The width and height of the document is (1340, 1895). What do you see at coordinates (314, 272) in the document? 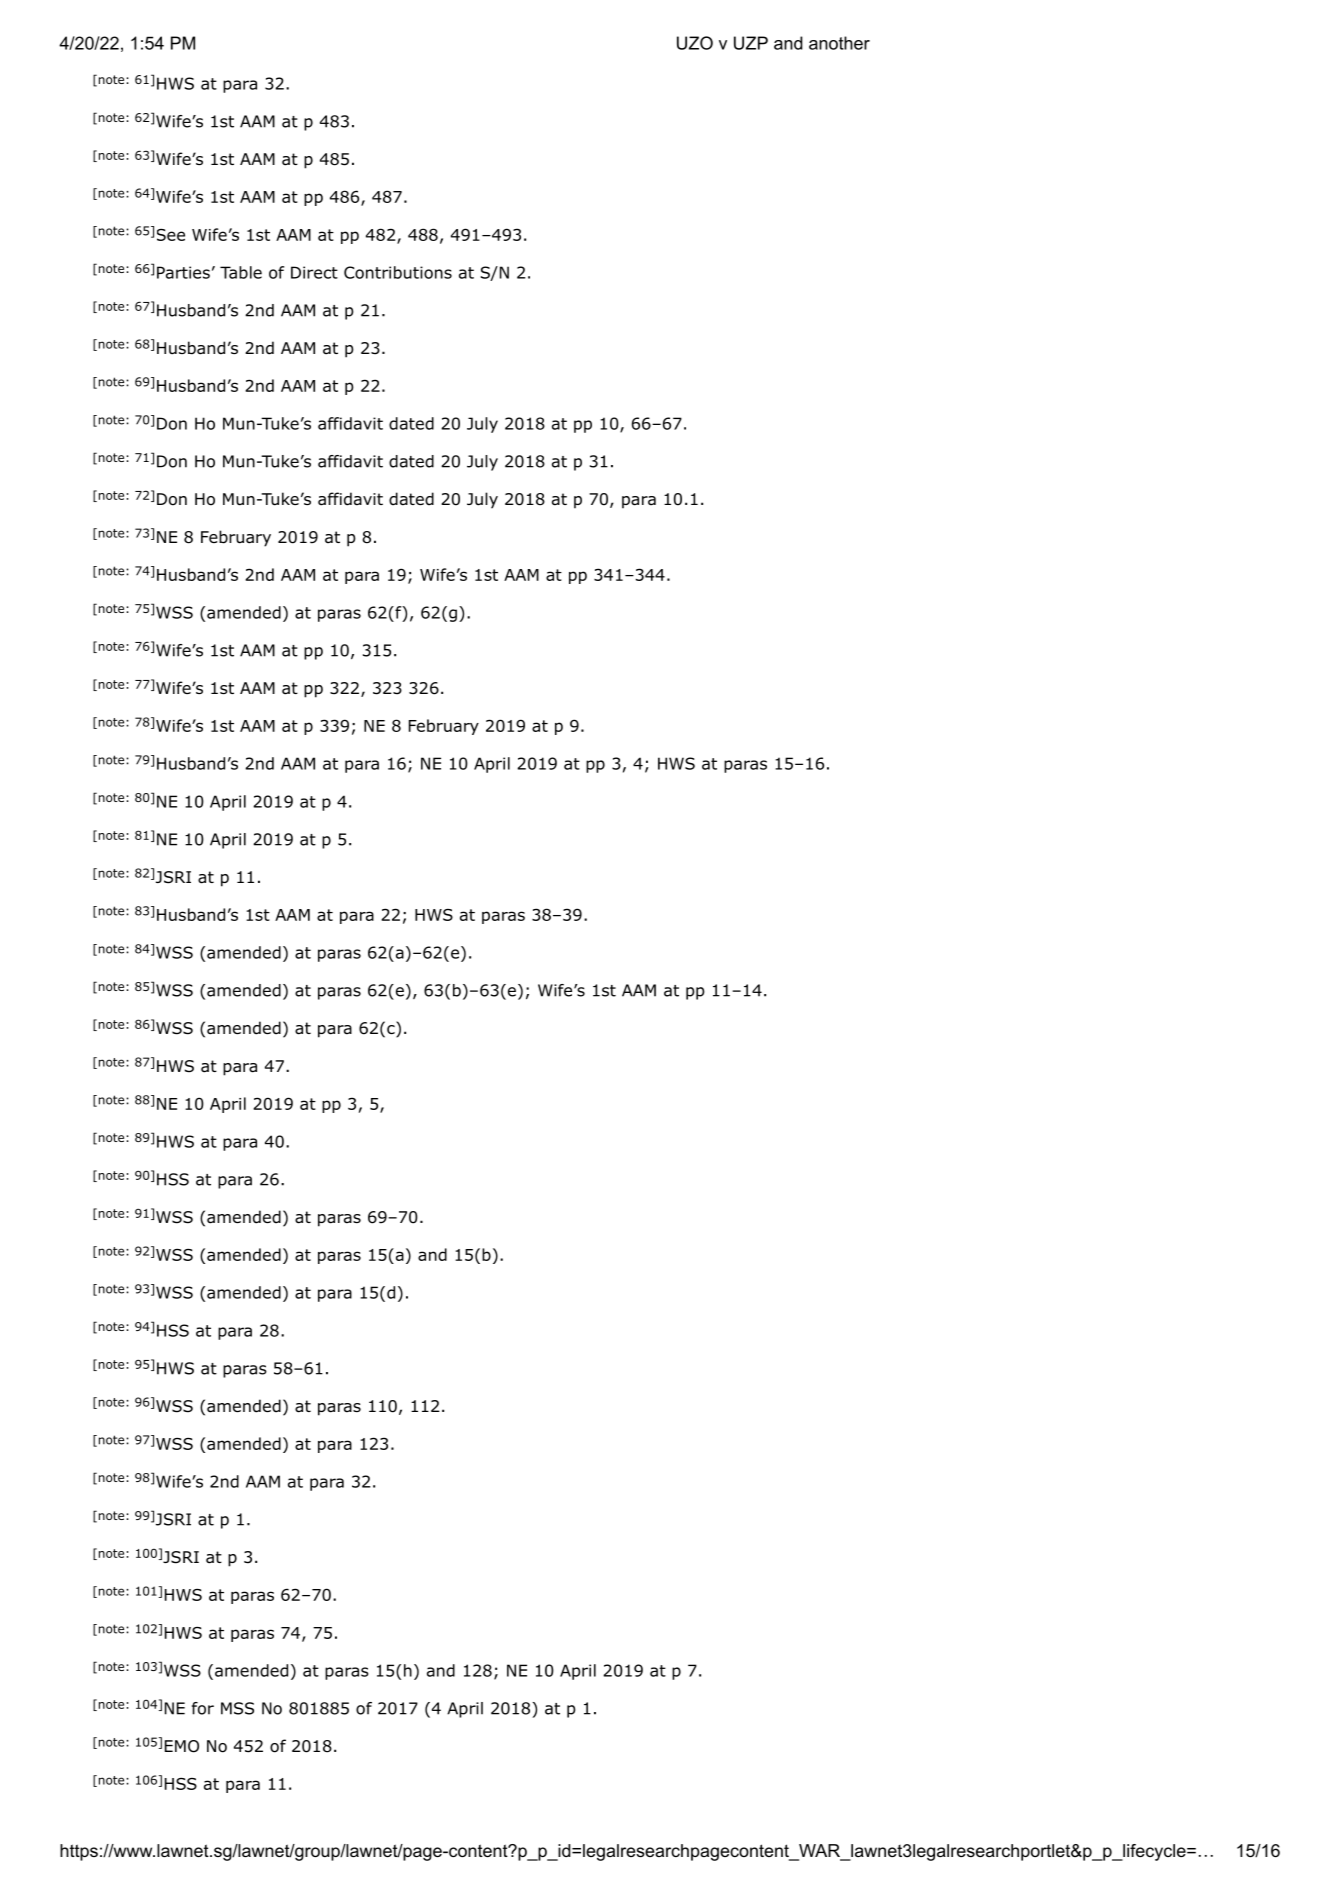
I see `Direct` at bounding box center [314, 272].
